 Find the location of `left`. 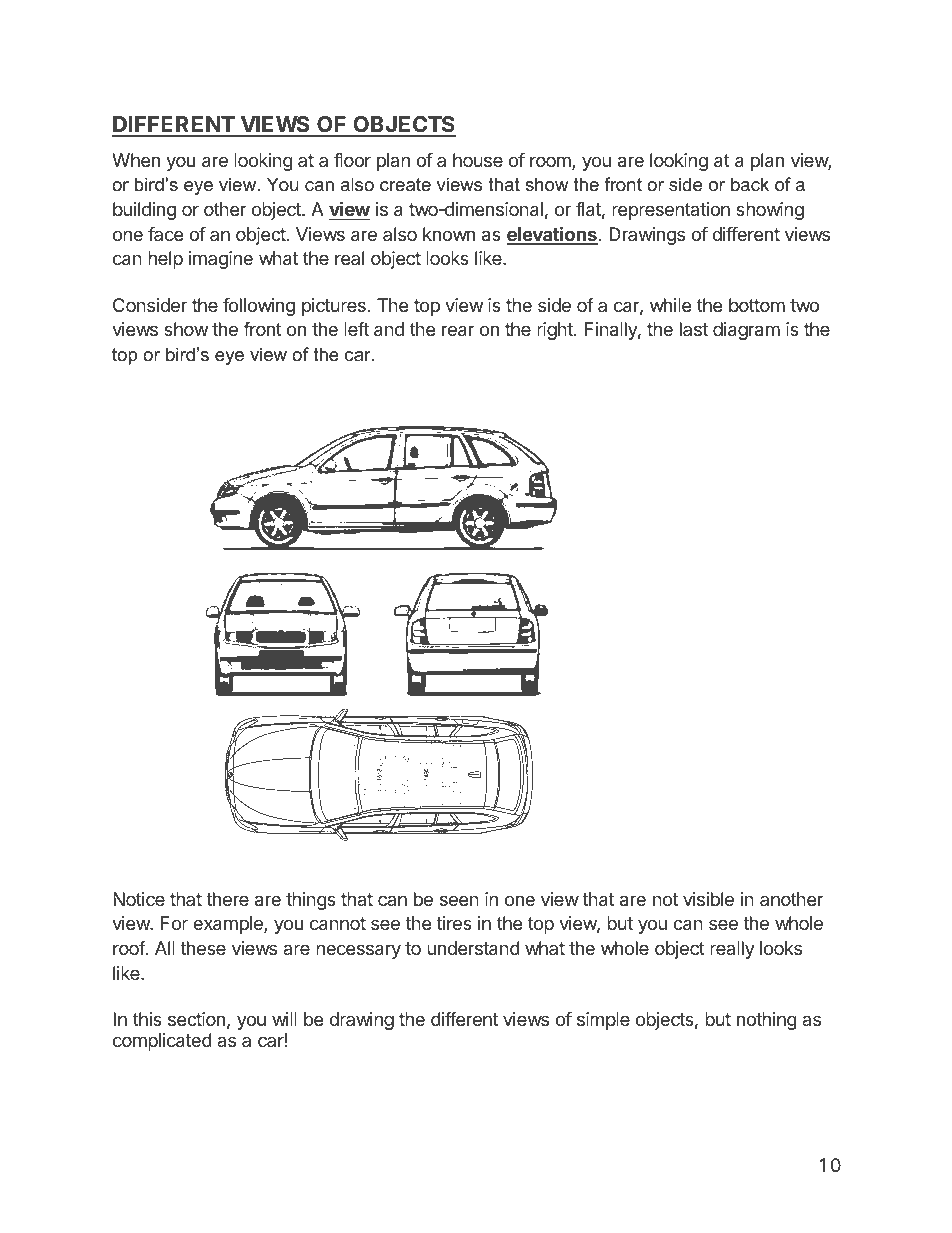

left is located at coordinates (356, 329).
